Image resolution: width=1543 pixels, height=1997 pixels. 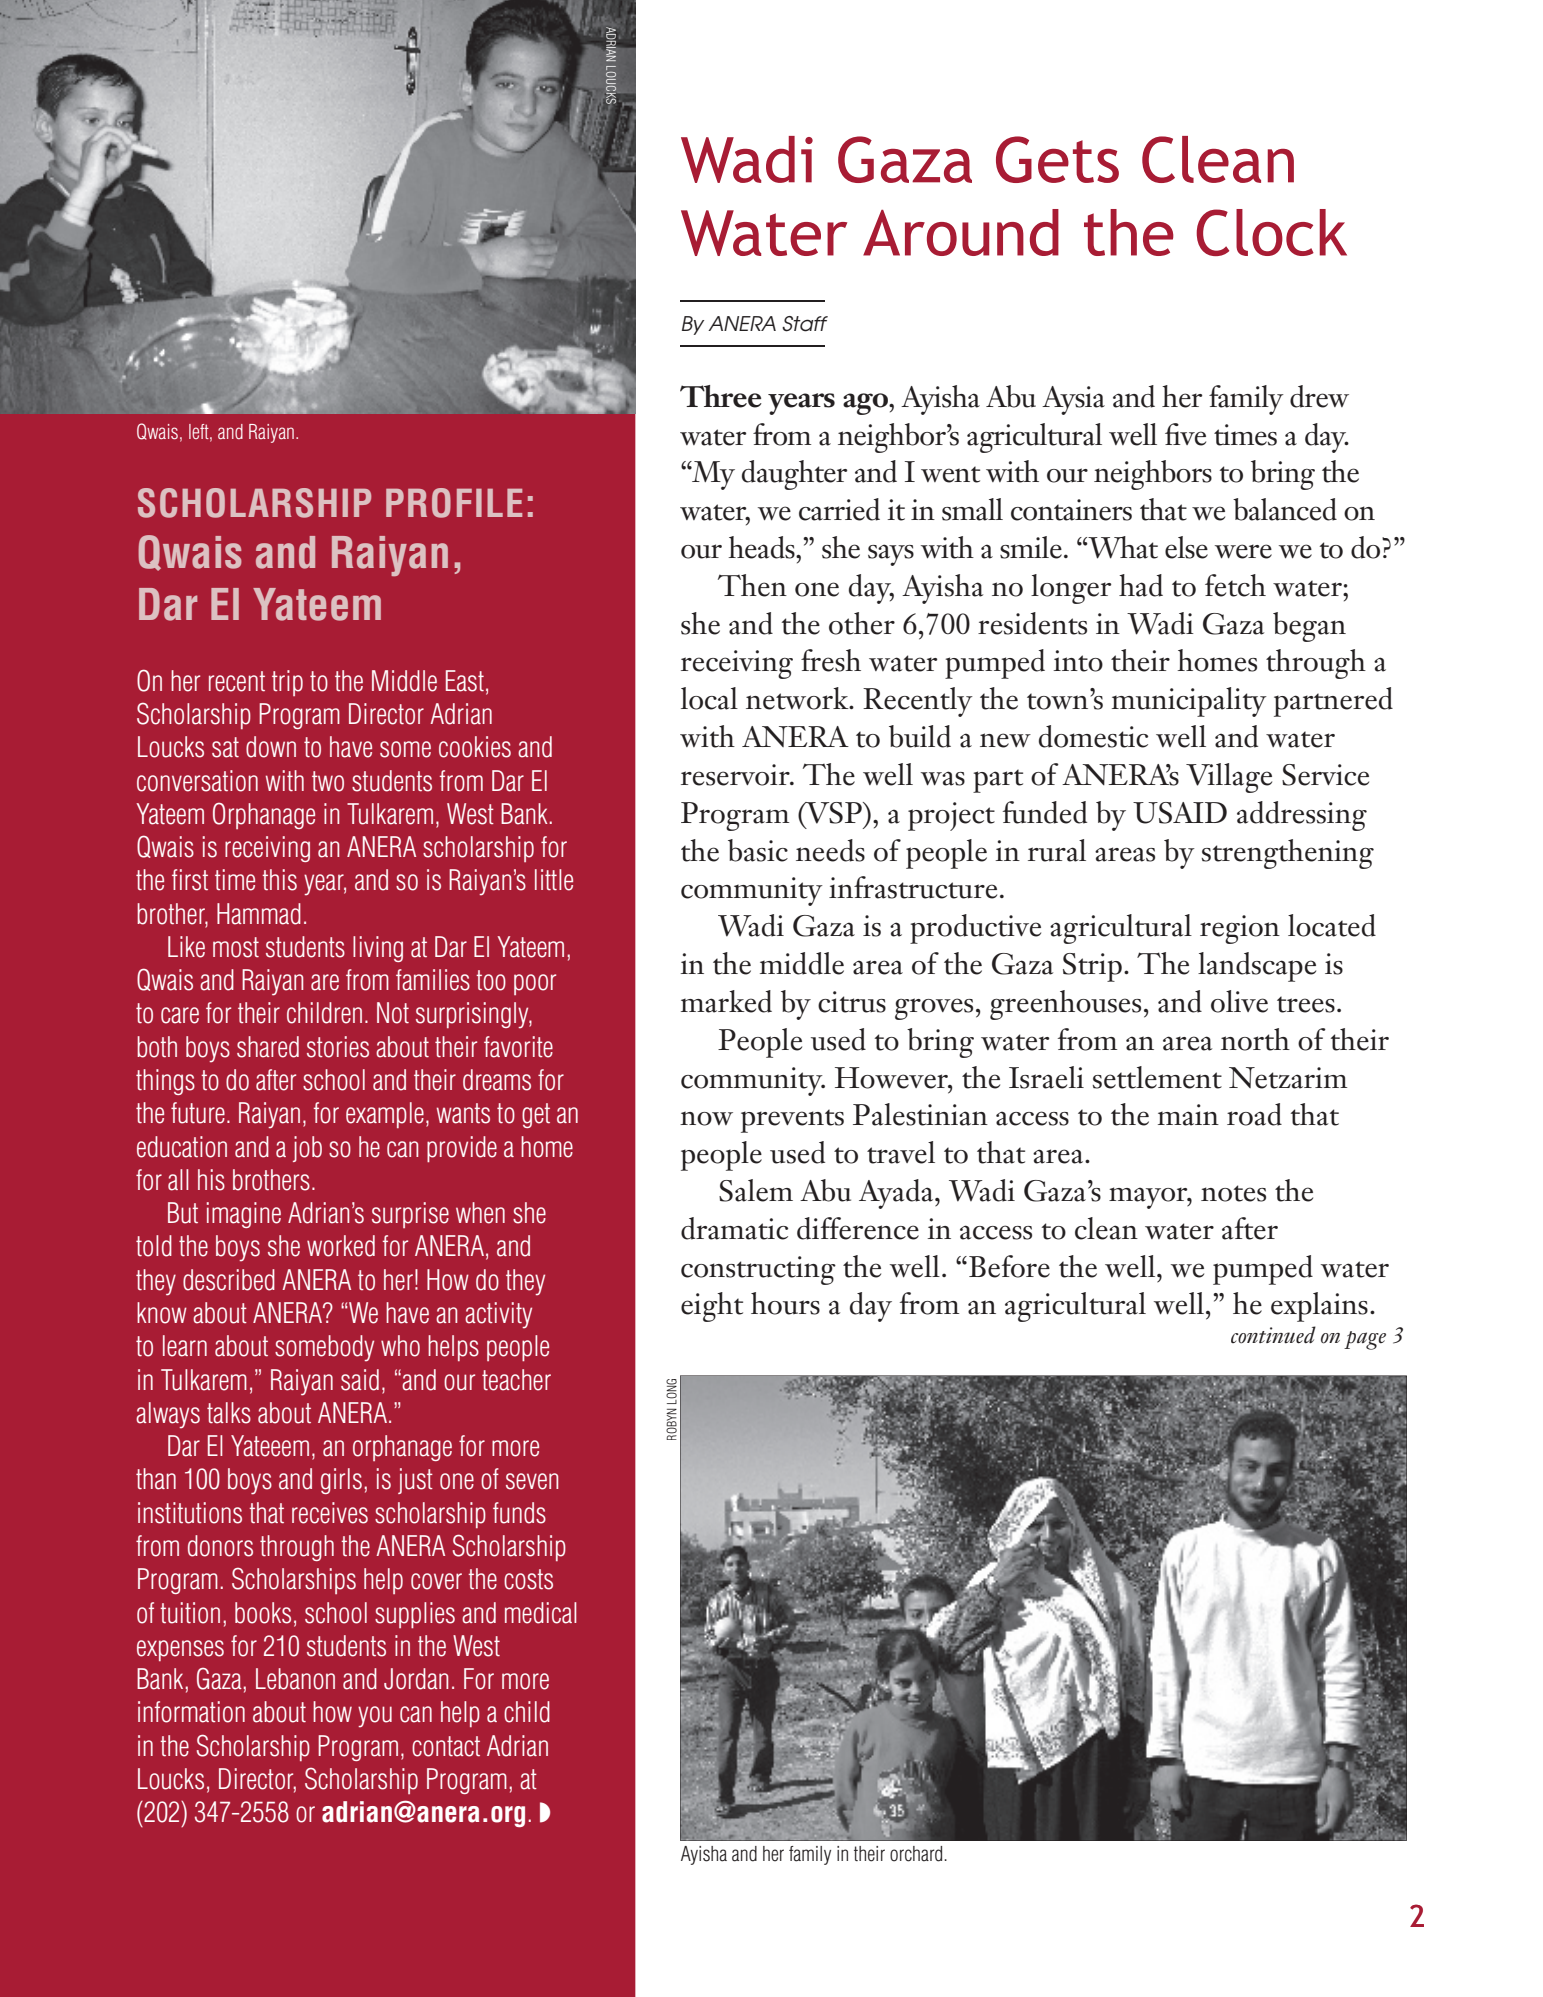 I want to click on Clock, so click(x=1271, y=232).
